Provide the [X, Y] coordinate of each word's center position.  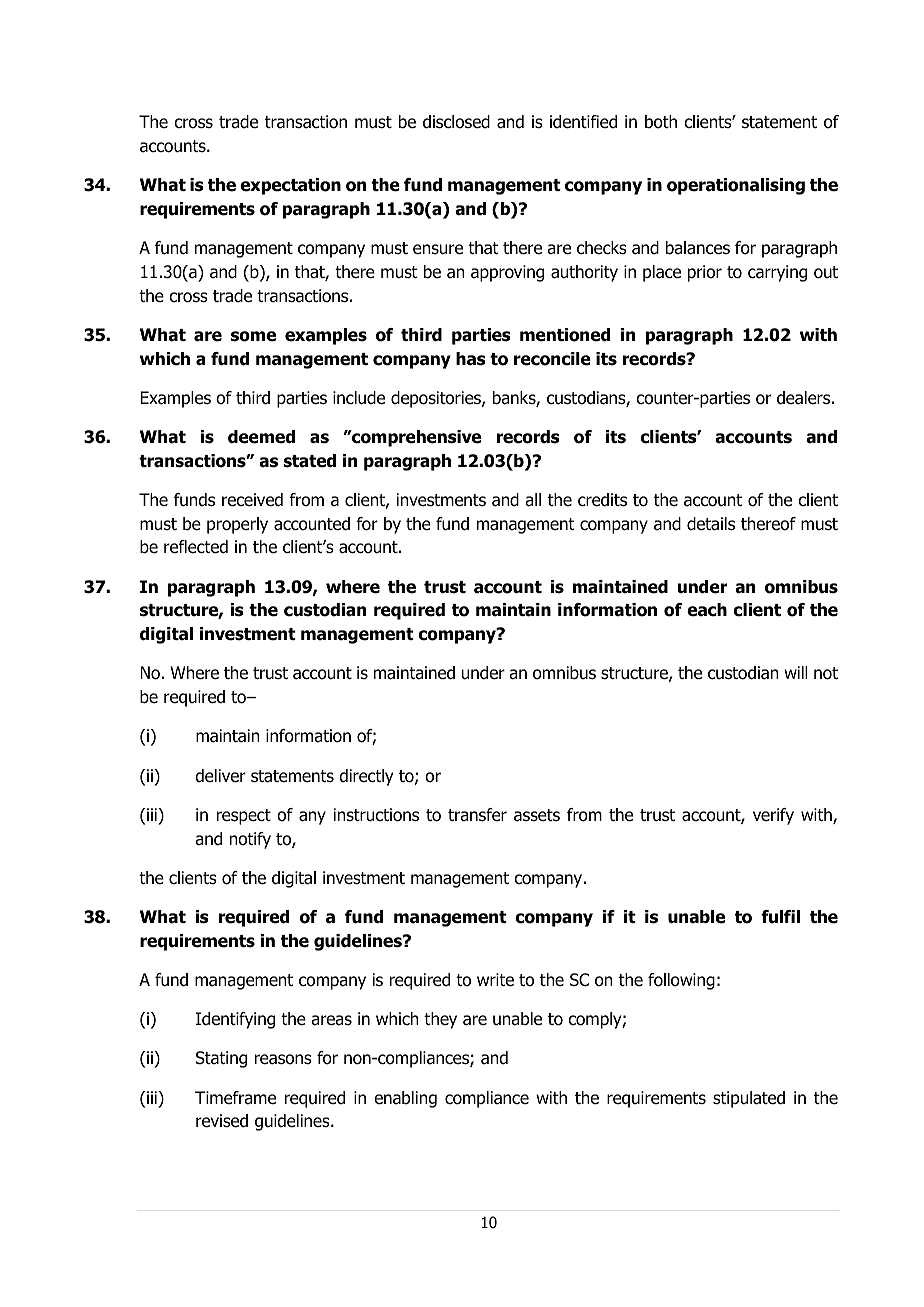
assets [537, 815]
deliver [220, 776]
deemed [261, 437]
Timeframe [235, 1098]
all [533, 500]
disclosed [456, 122]
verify [773, 816]
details [711, 524]
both [661, 122]
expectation [290, 186]
